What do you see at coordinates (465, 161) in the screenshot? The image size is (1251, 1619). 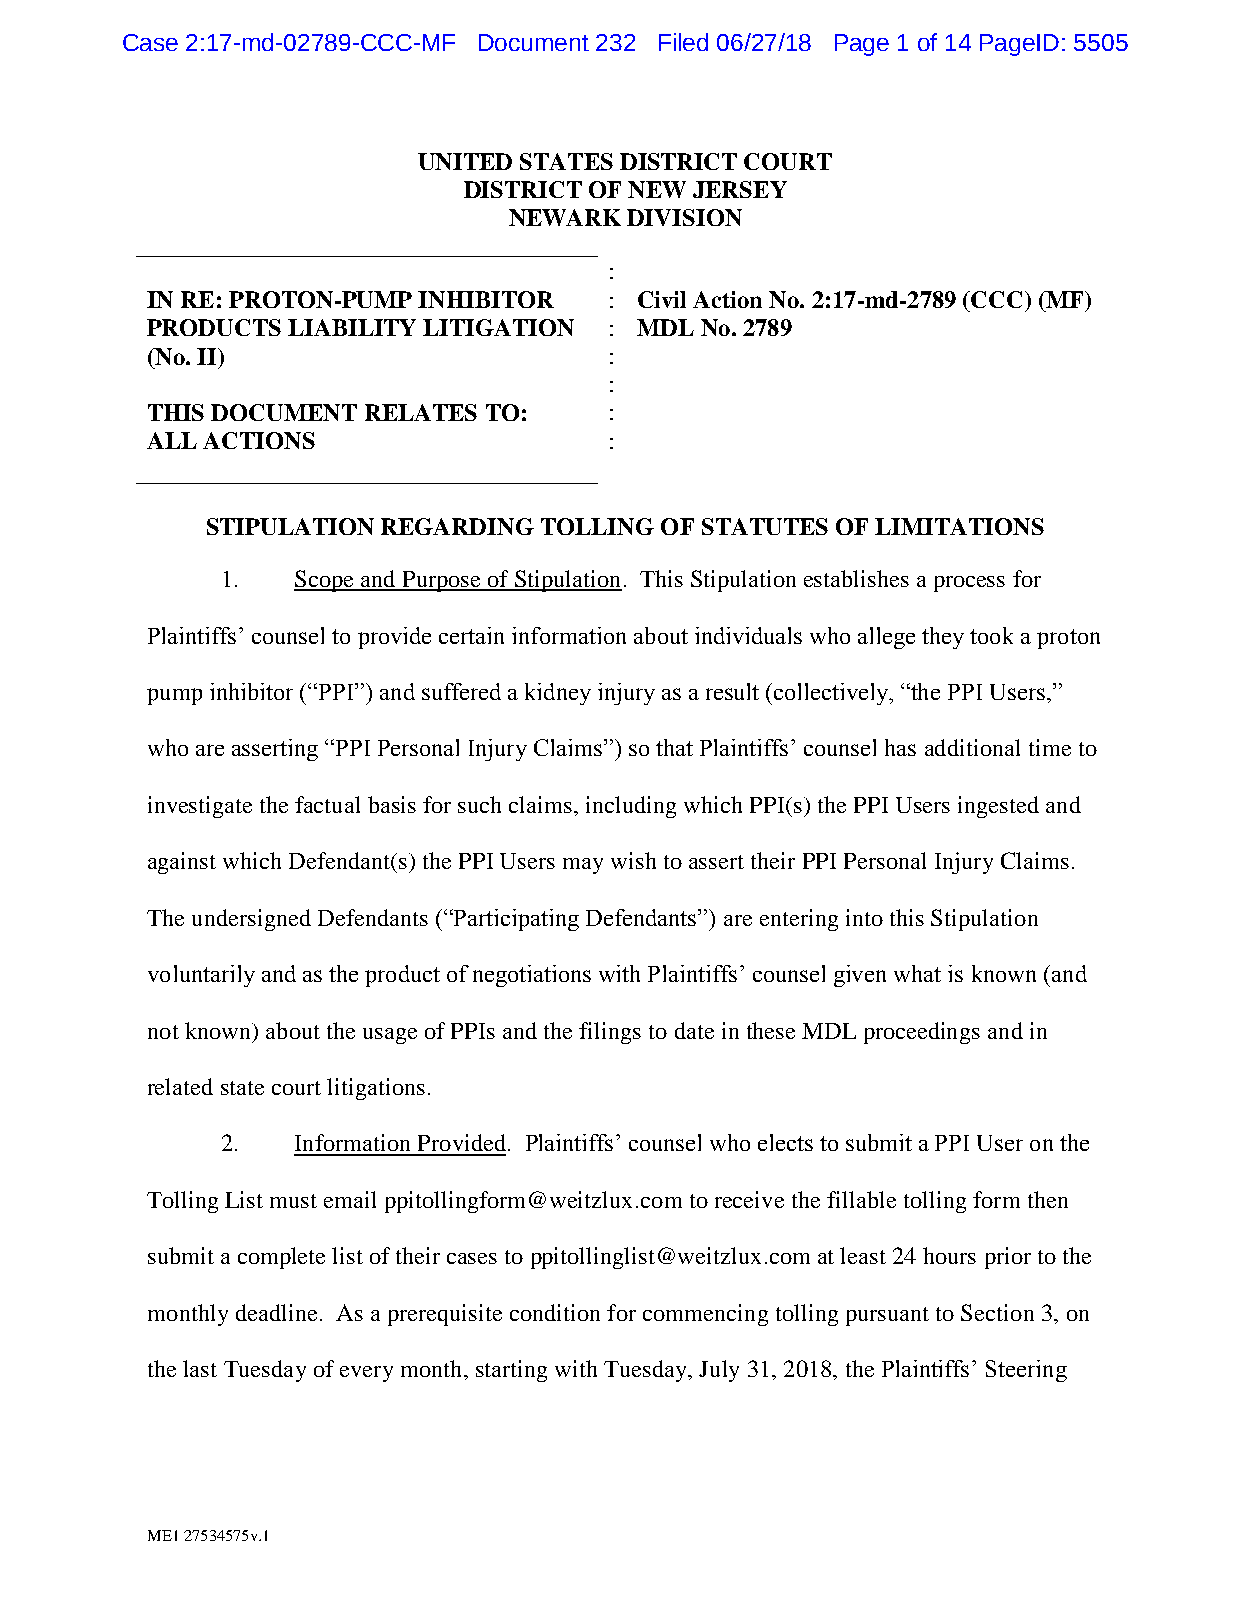 I see `UNITED` at bounding box center [465, 161].
